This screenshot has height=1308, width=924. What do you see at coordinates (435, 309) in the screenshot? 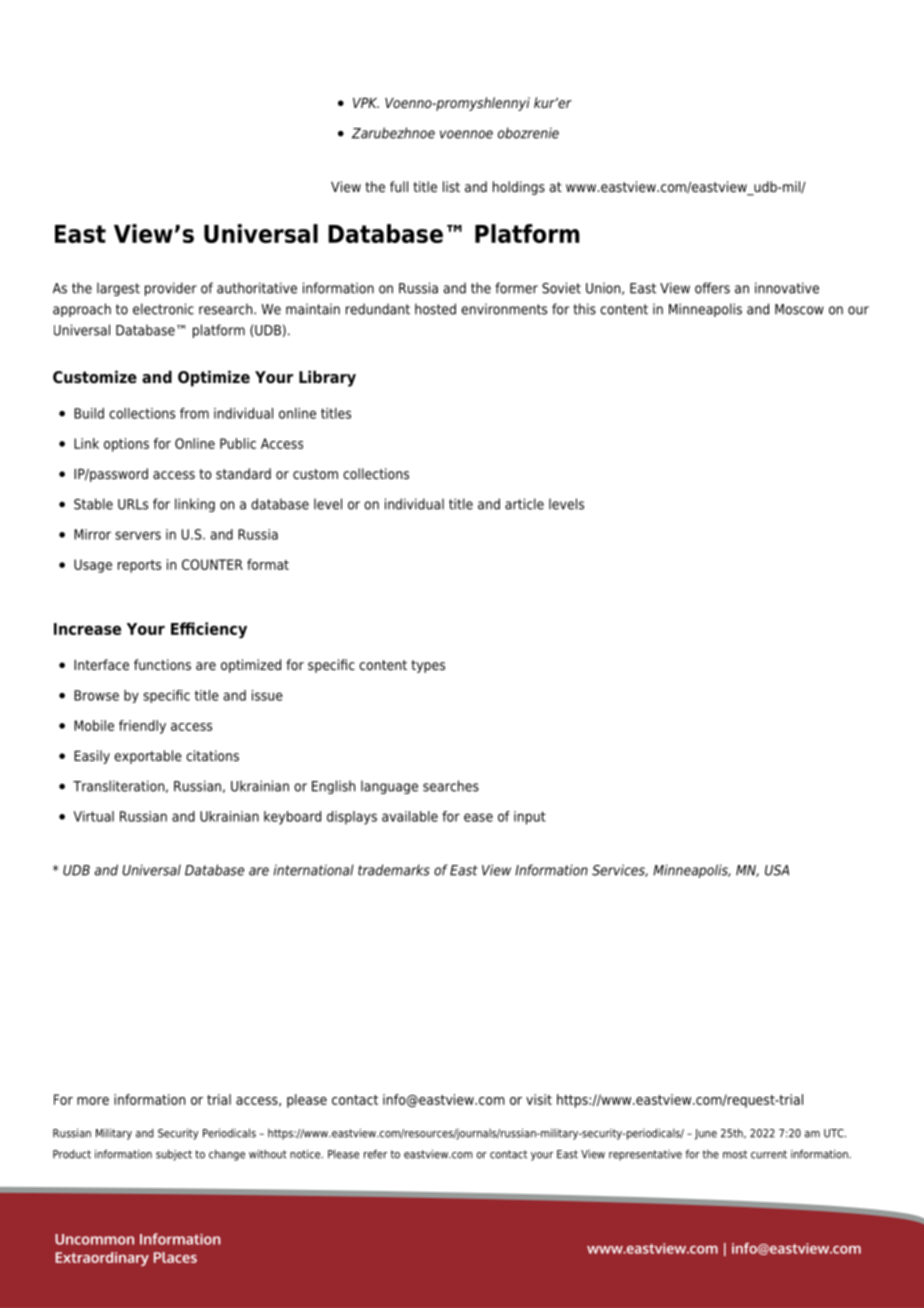
I see `hosted` at bounding box center [435, 309].
